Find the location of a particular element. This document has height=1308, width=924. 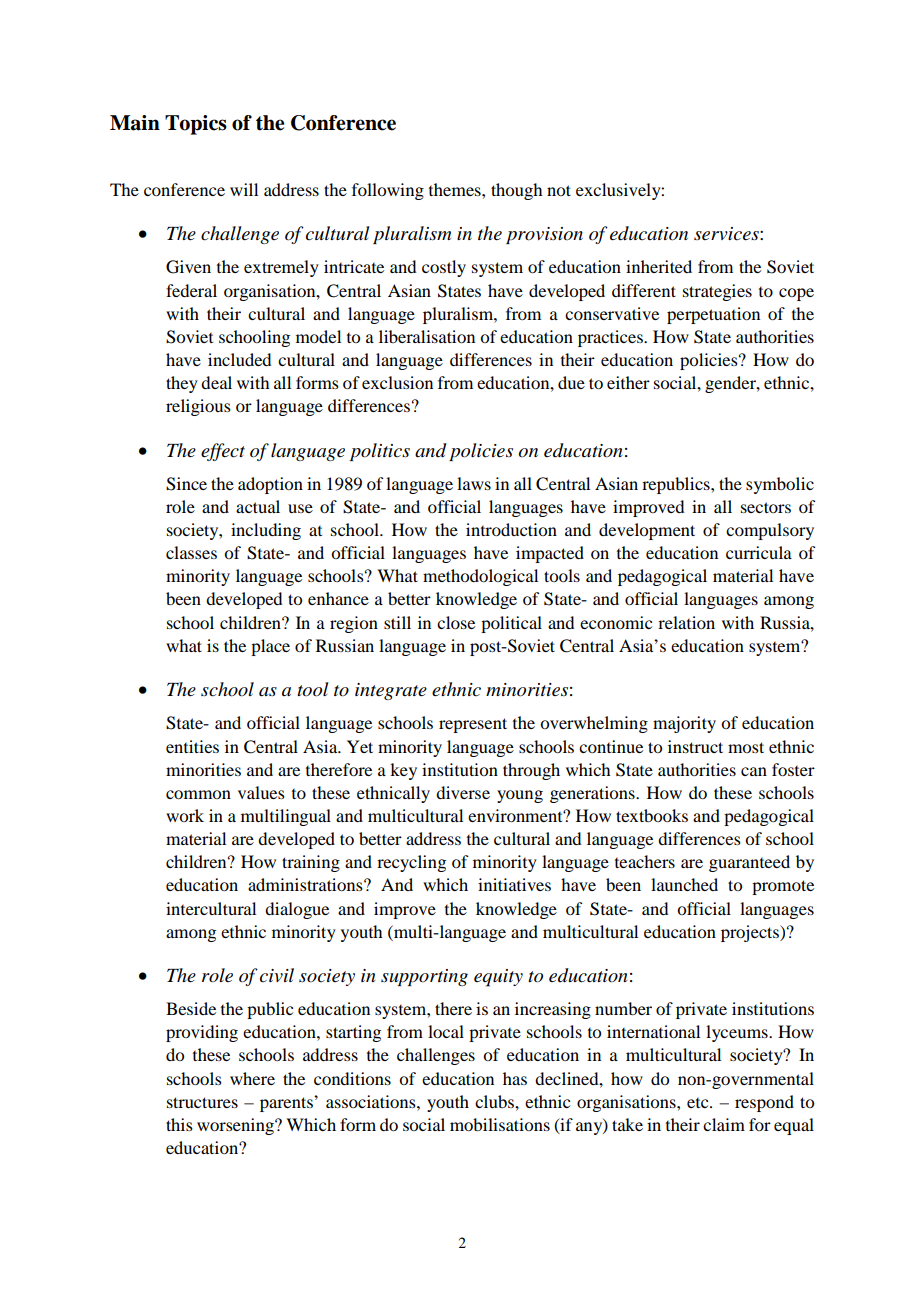

diverse is located at coordinates (463, 792).
